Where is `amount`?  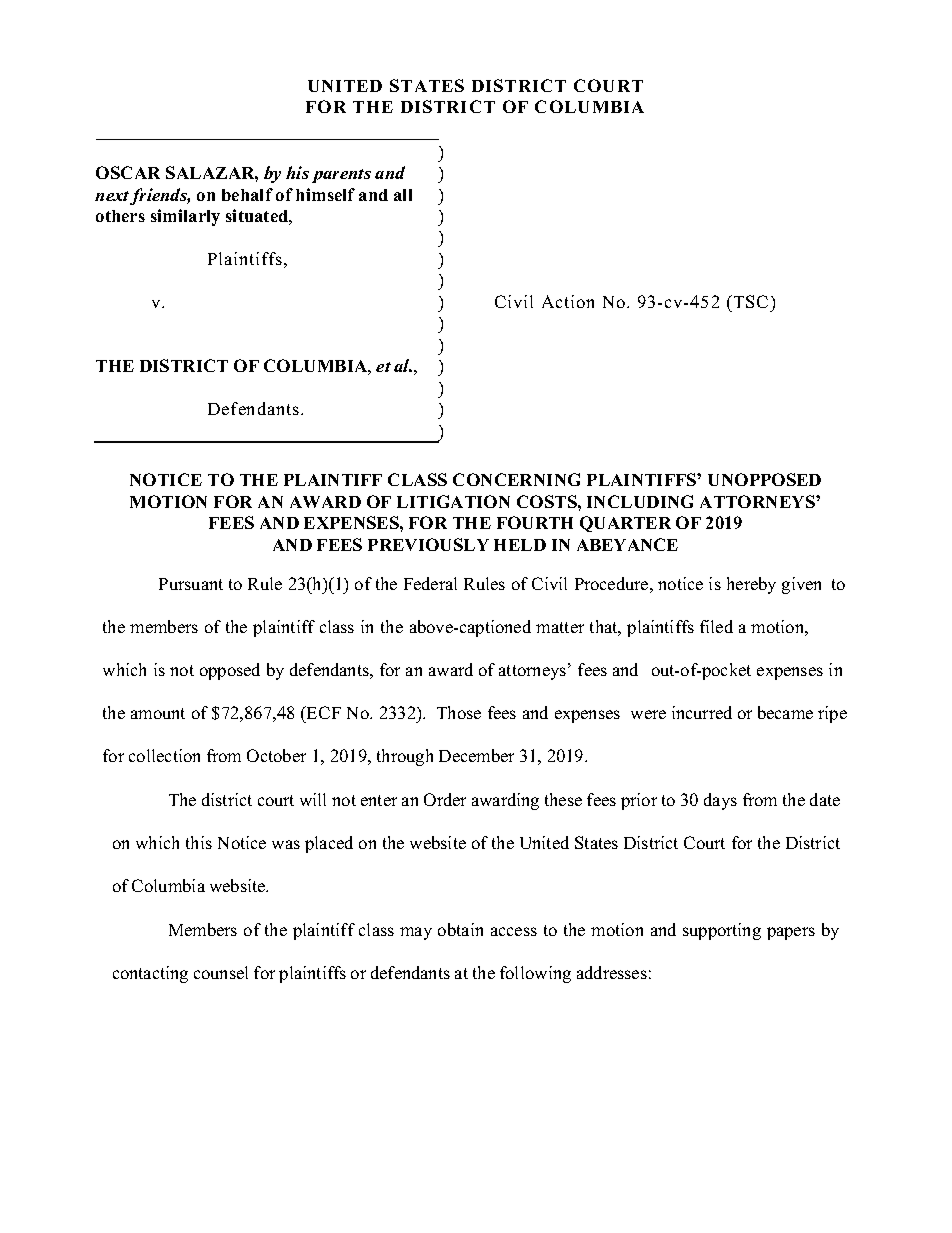
amount is located at coordinates (158, 713).
